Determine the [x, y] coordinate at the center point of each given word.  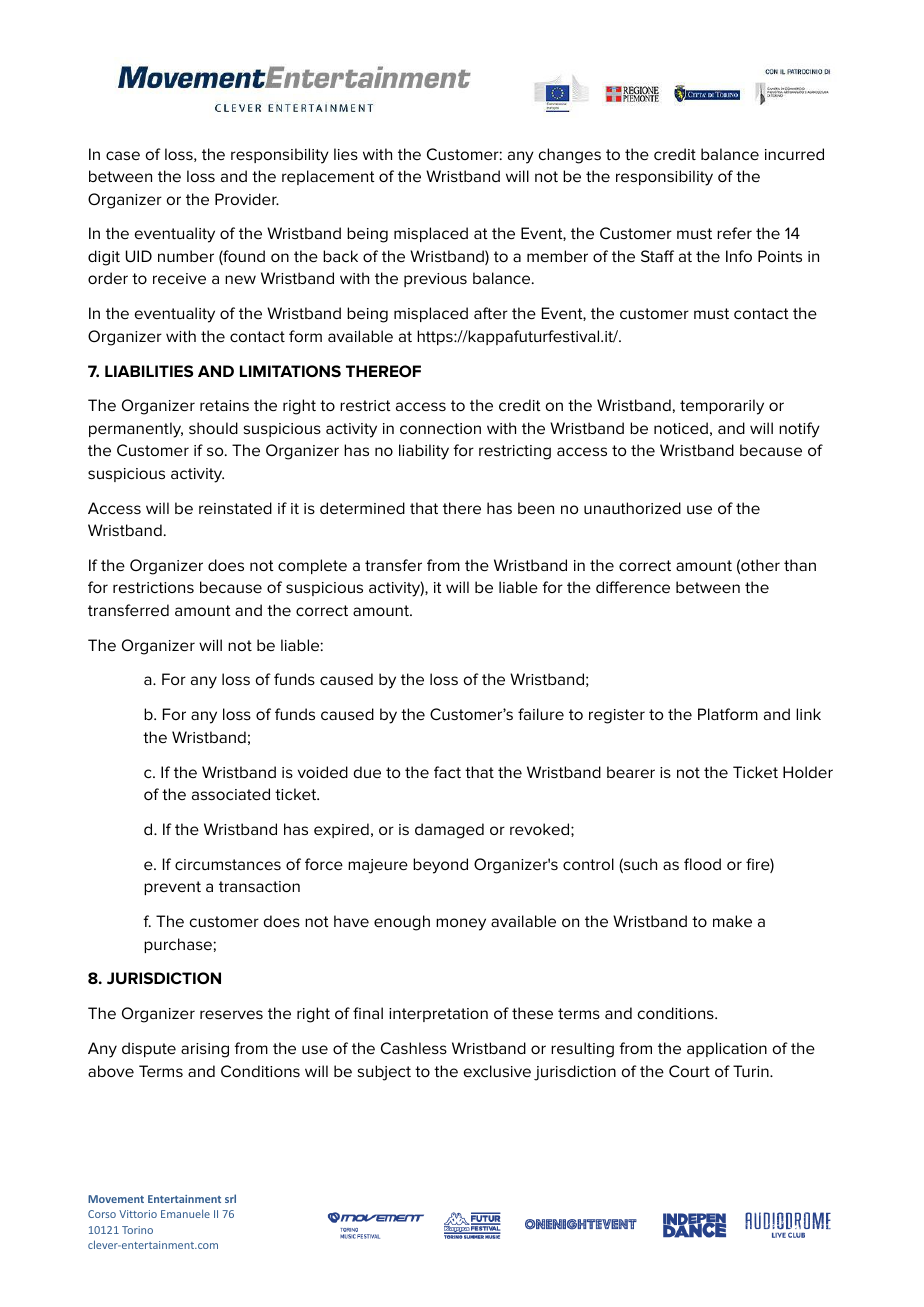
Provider [247, 199]
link [808, 714]
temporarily [722, 407]
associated [231, 794]
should [213, 428]
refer [734, 233]
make [732, 921]
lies [346, 154]
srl [230, 1198]
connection [440, 428]
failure [541, 714]
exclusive [497, 1071]
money [461, 924]
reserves [231, 1014]
